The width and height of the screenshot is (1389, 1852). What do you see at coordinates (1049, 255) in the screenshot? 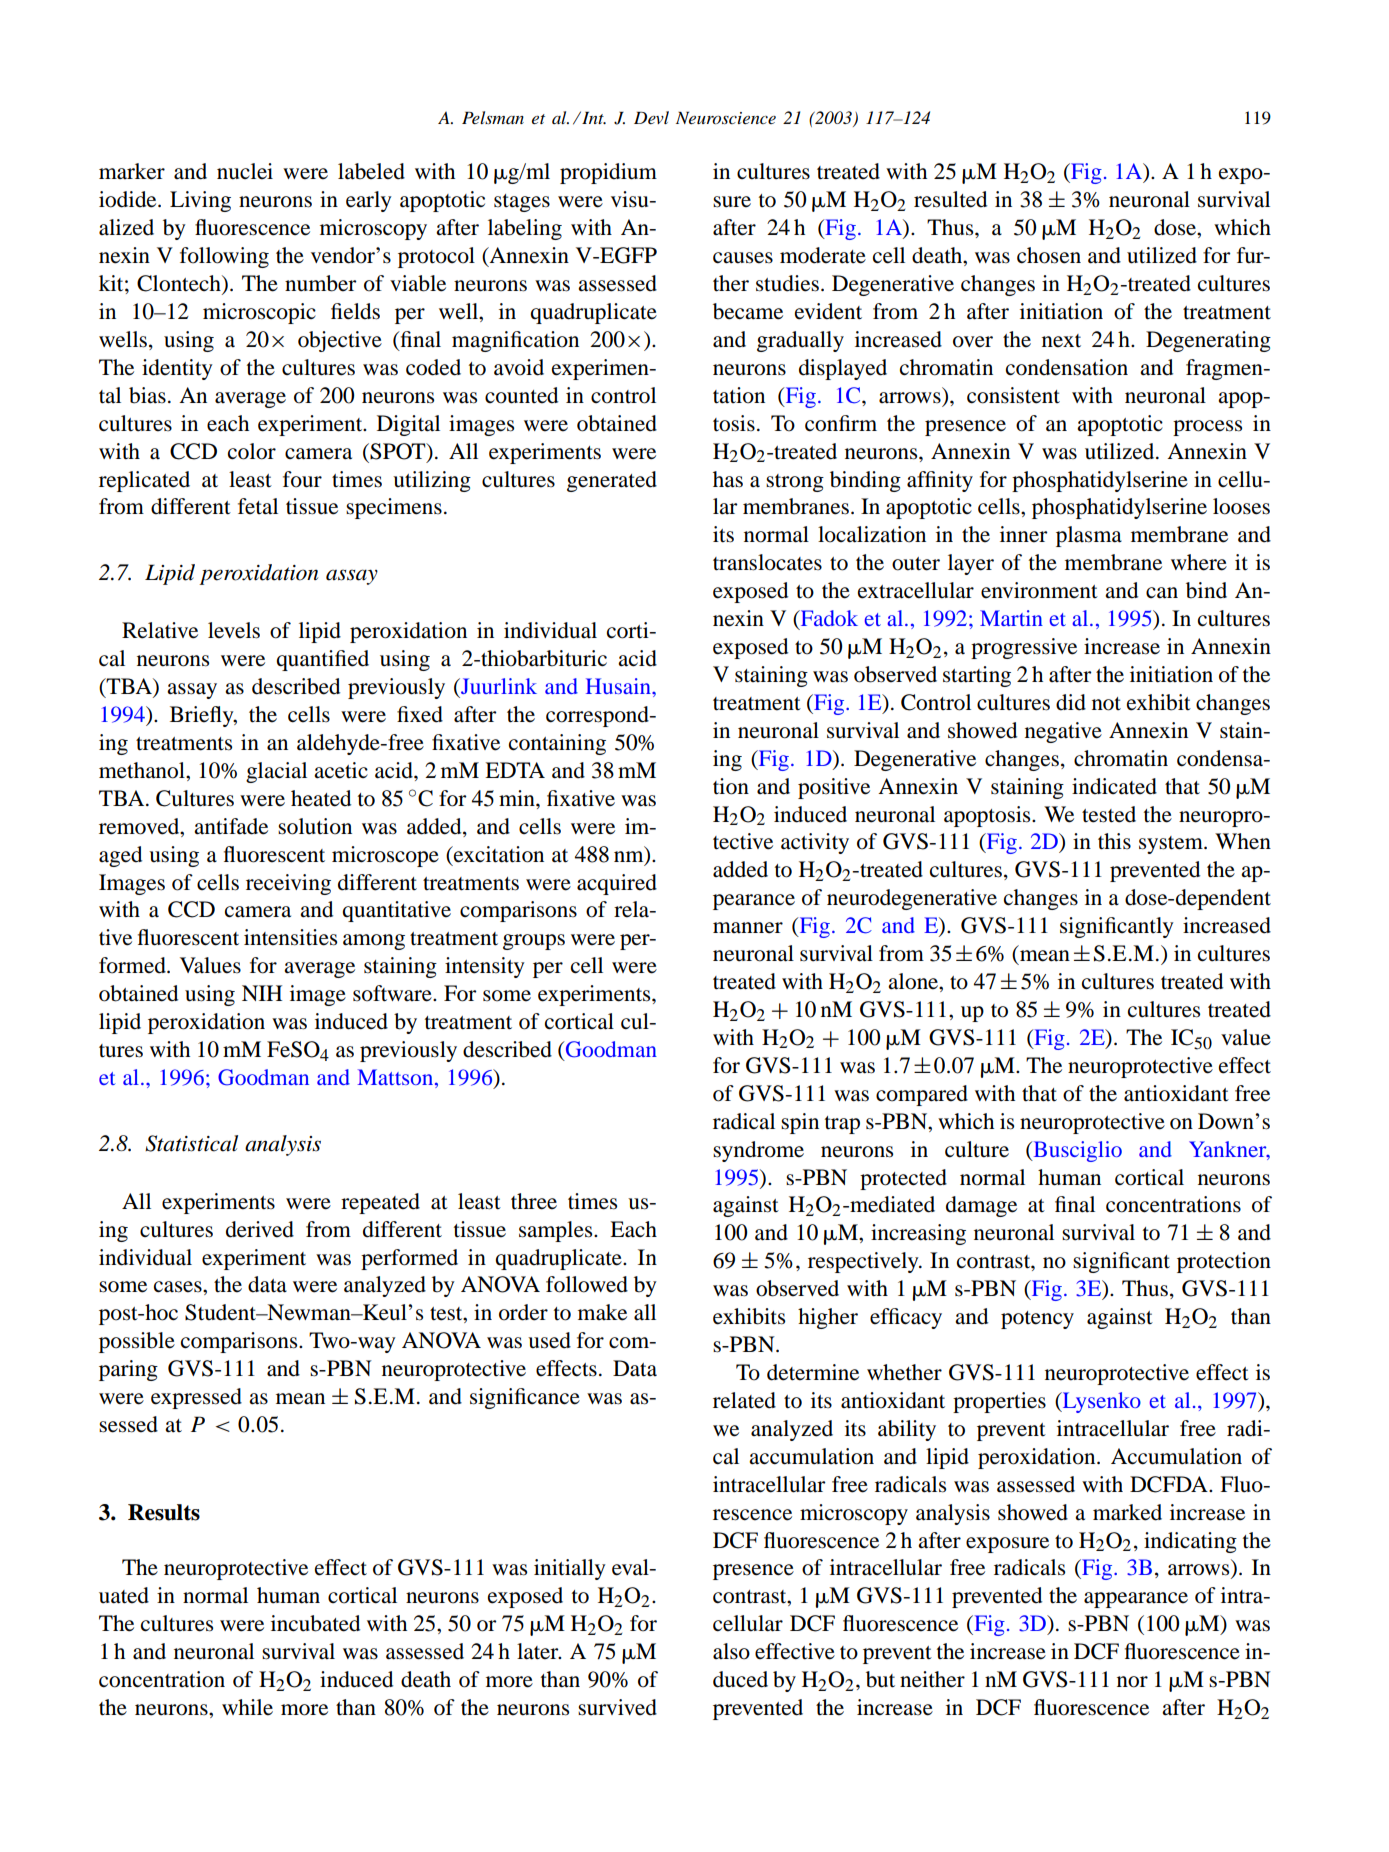
I see `chosen` at bounding box center [1049, 255].
